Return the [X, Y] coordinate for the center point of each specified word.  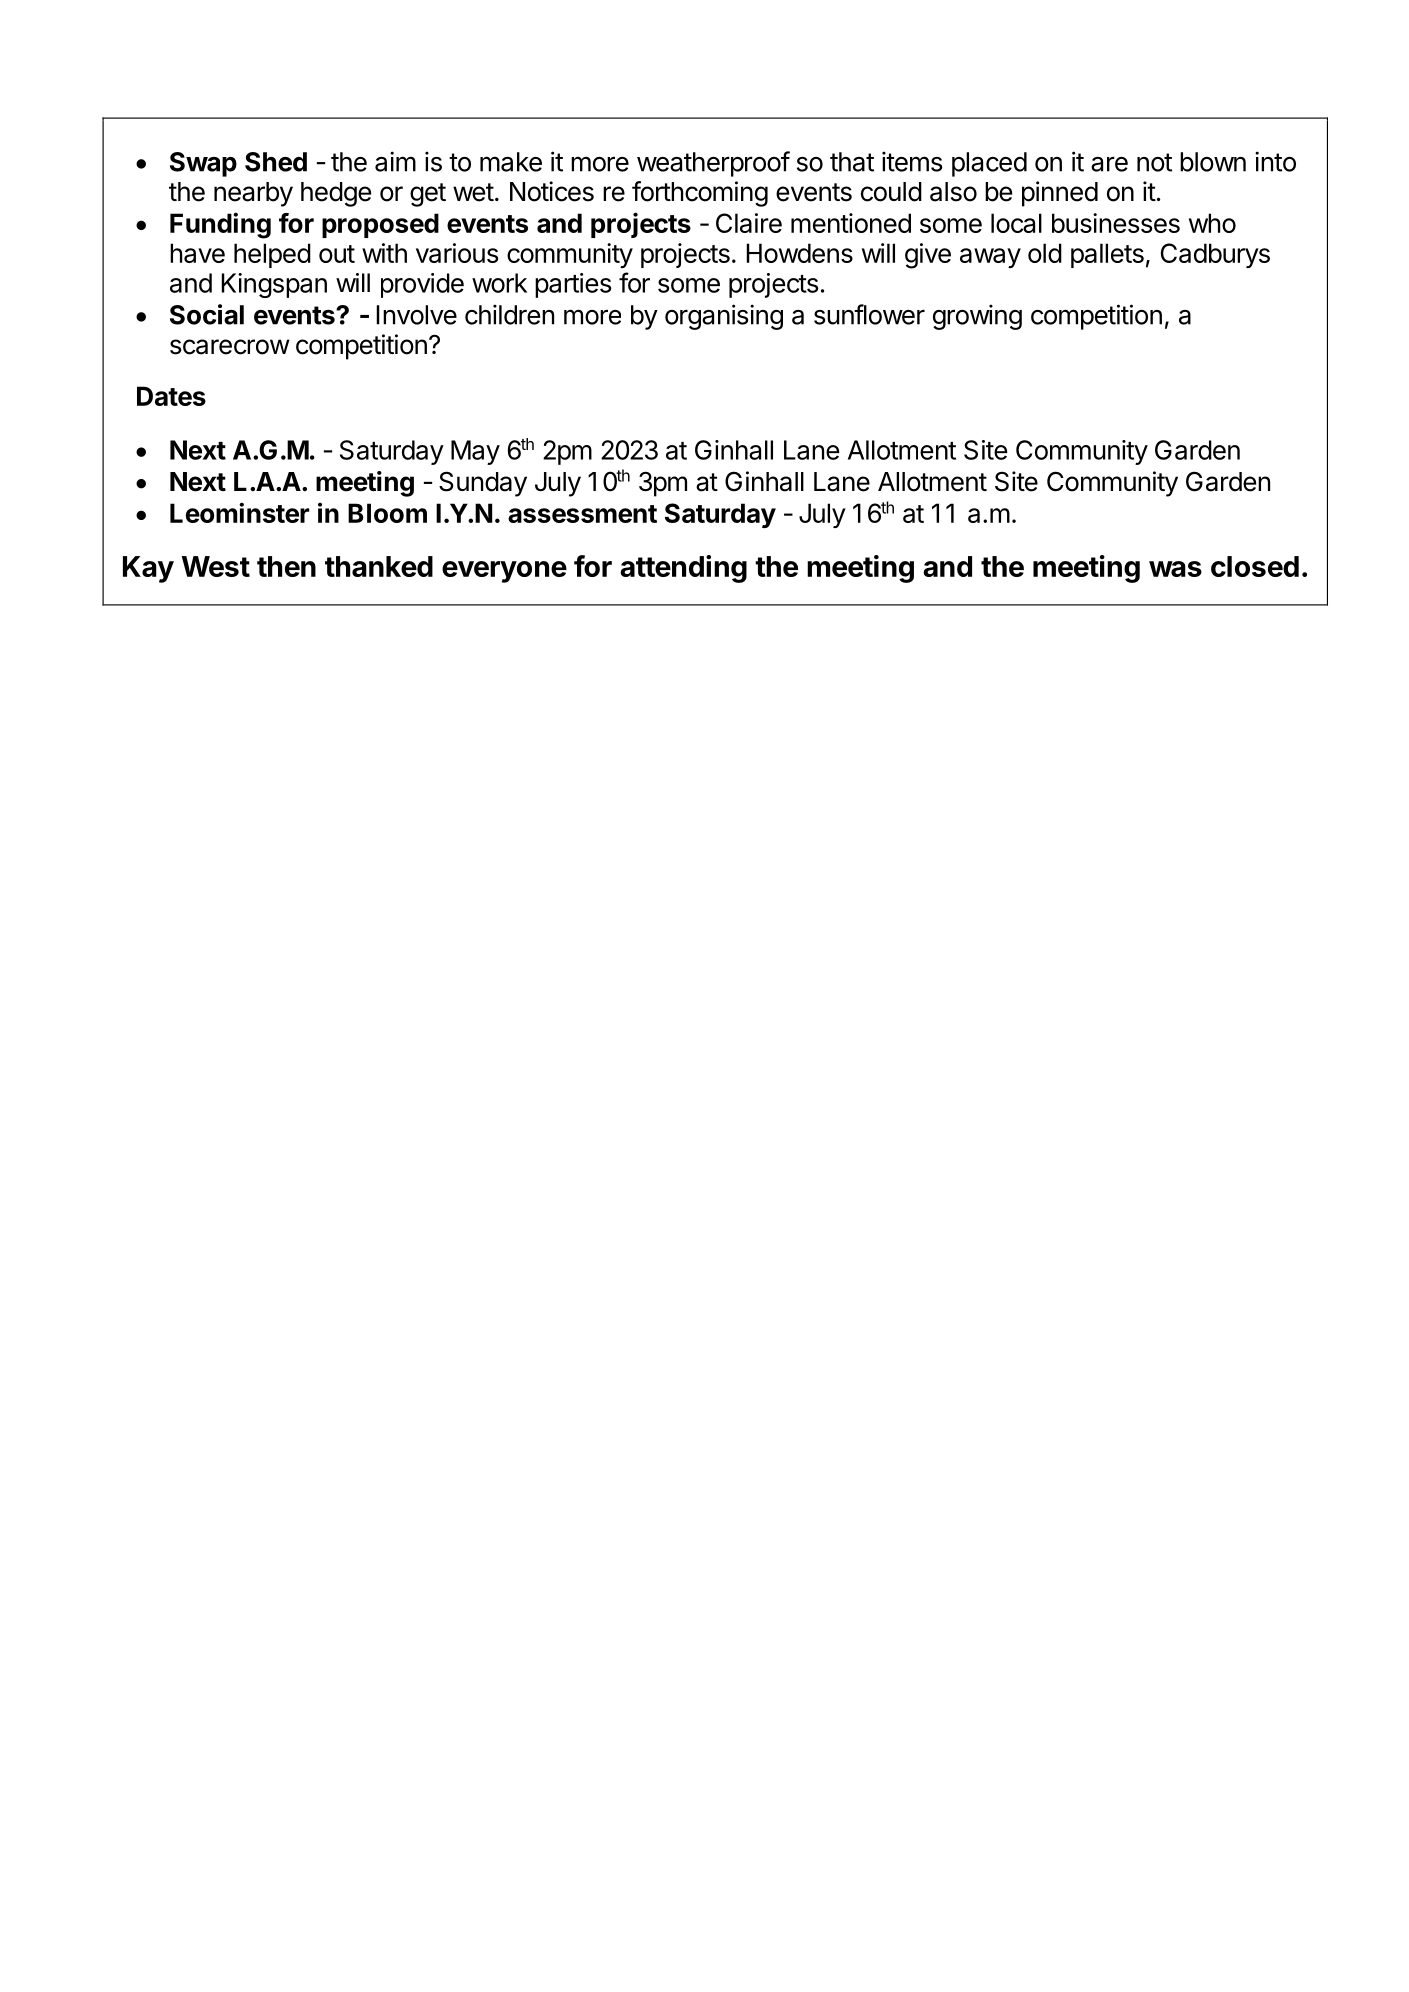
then [286, 566]
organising [724, 317]
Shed [276, 162]
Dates [171, 396]
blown [1213, 162]
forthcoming [700, 194]
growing [977, 317]
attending [683, 569]
